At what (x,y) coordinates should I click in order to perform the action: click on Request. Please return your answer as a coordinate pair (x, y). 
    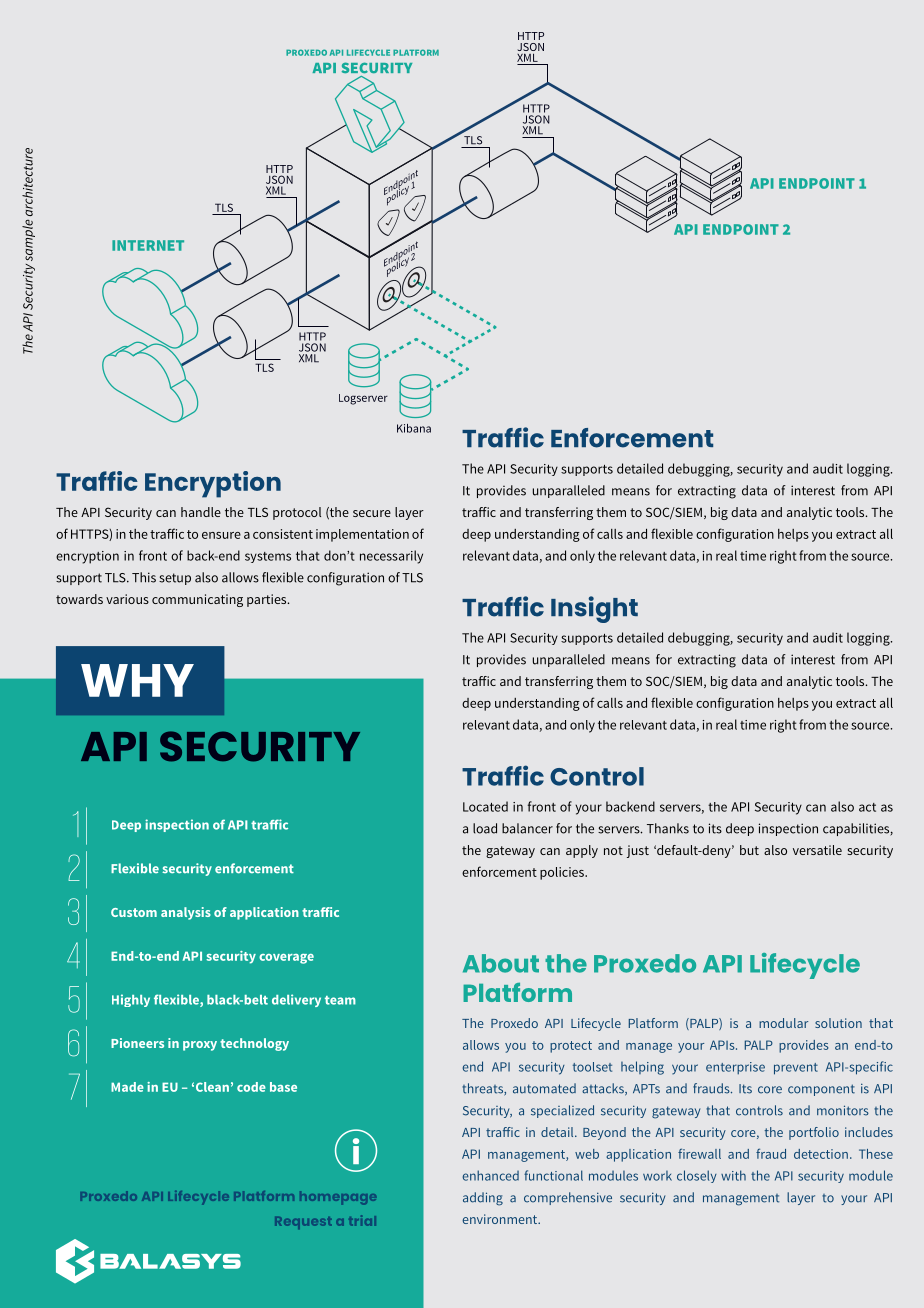
    Looking at the image, I should click on (303, 1223).
